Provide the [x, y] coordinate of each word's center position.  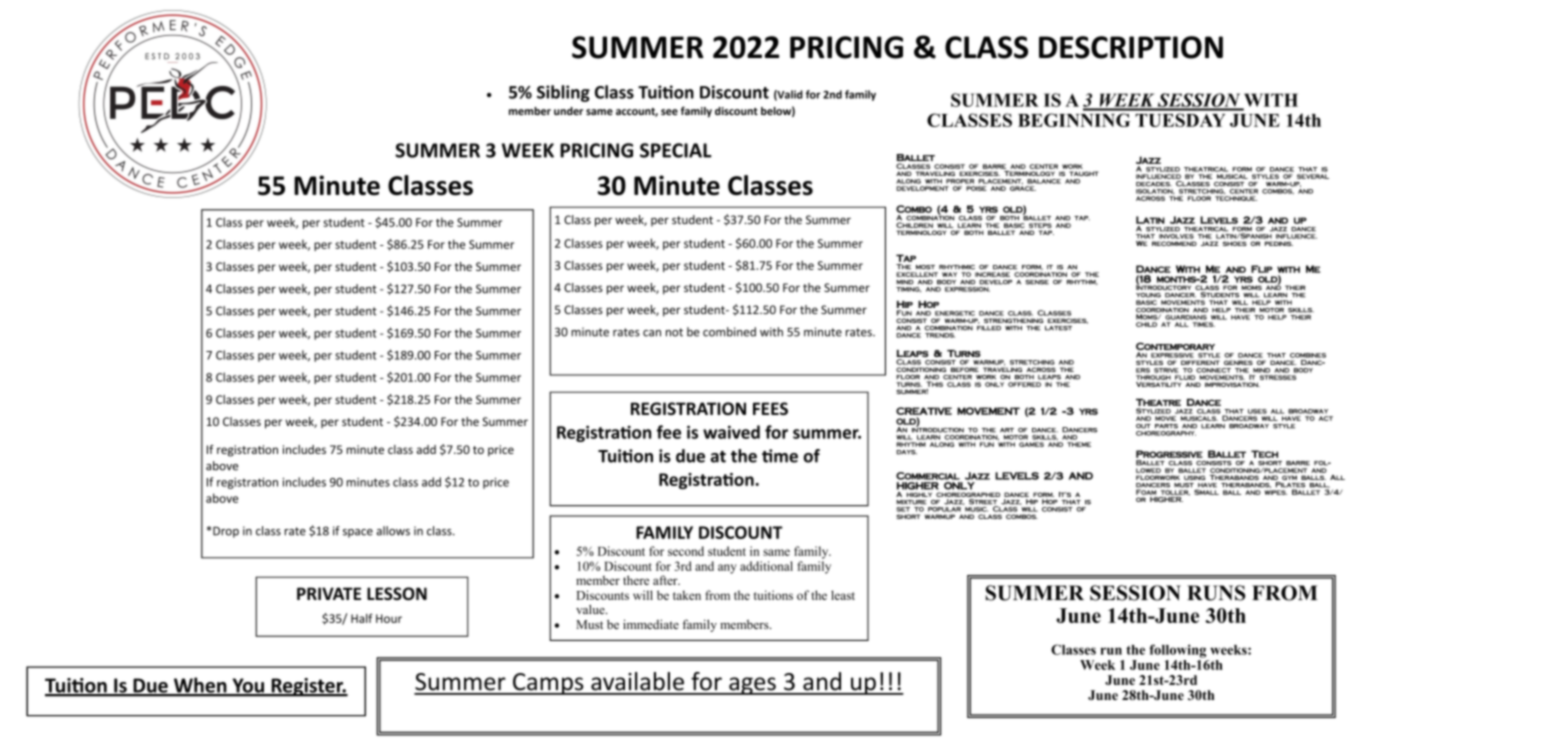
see [669, 112]
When [200, 686]
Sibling [563, 93]
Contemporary [1175, 346]
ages [752, 686]
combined [729, 332]
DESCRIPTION [1131, 47]
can [652, 333]
